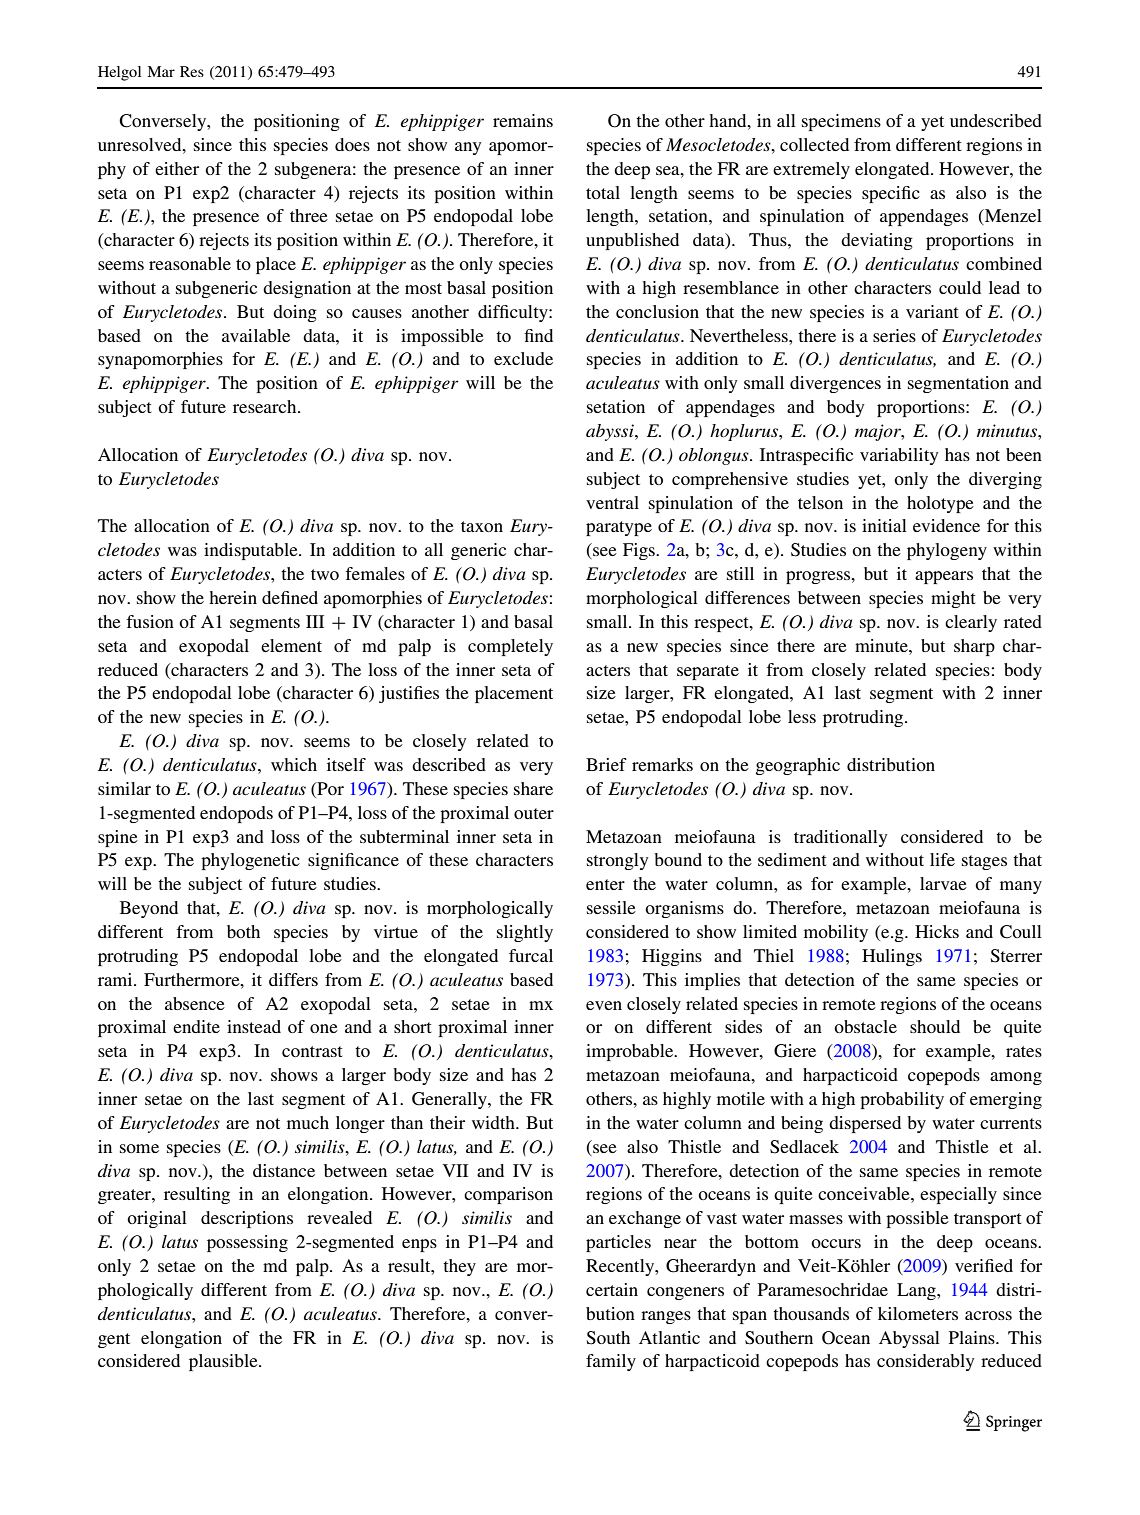  I want to click on both, so click(243, 931).
